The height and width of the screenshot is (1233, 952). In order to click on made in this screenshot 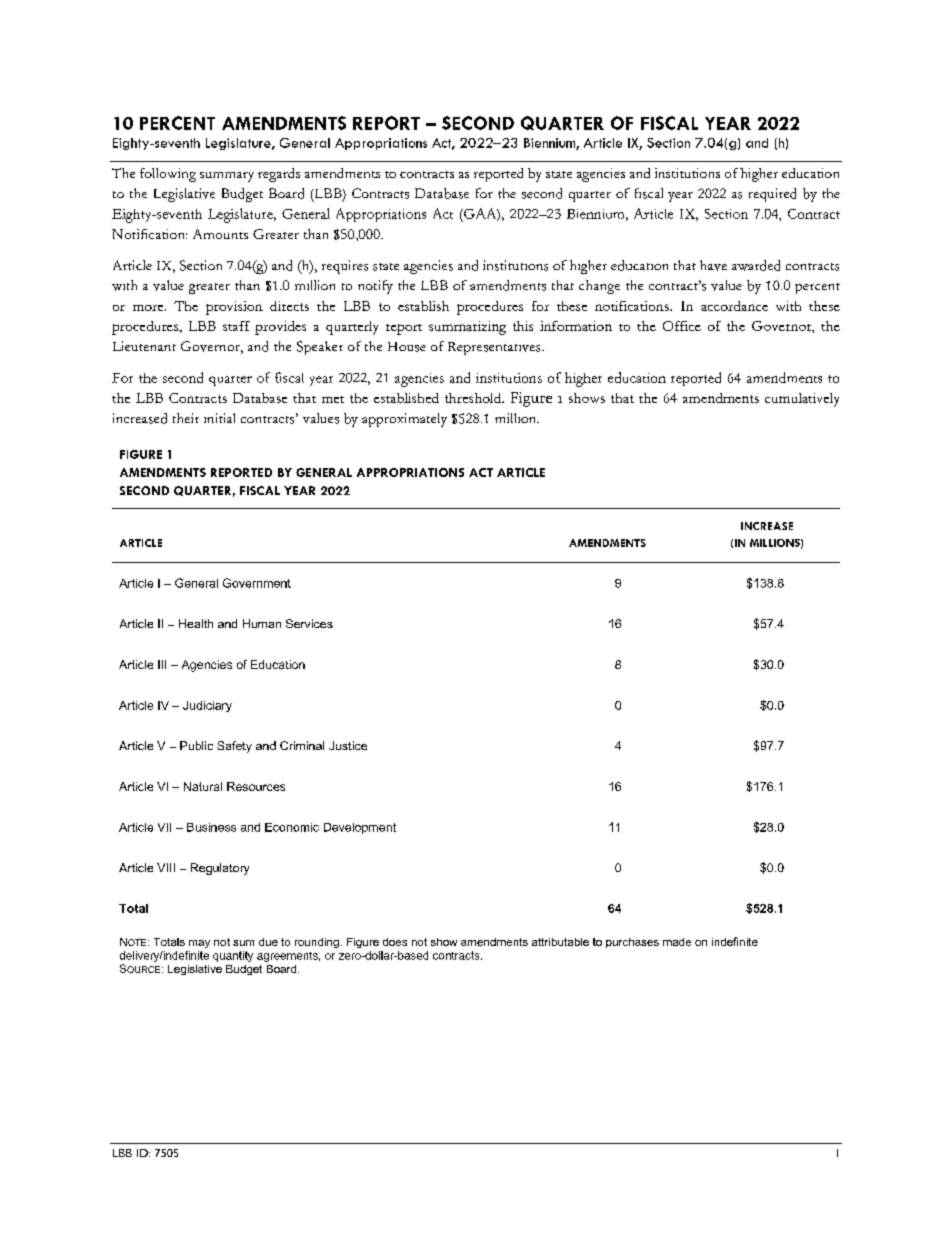, I will do `click(677, 942)`.
